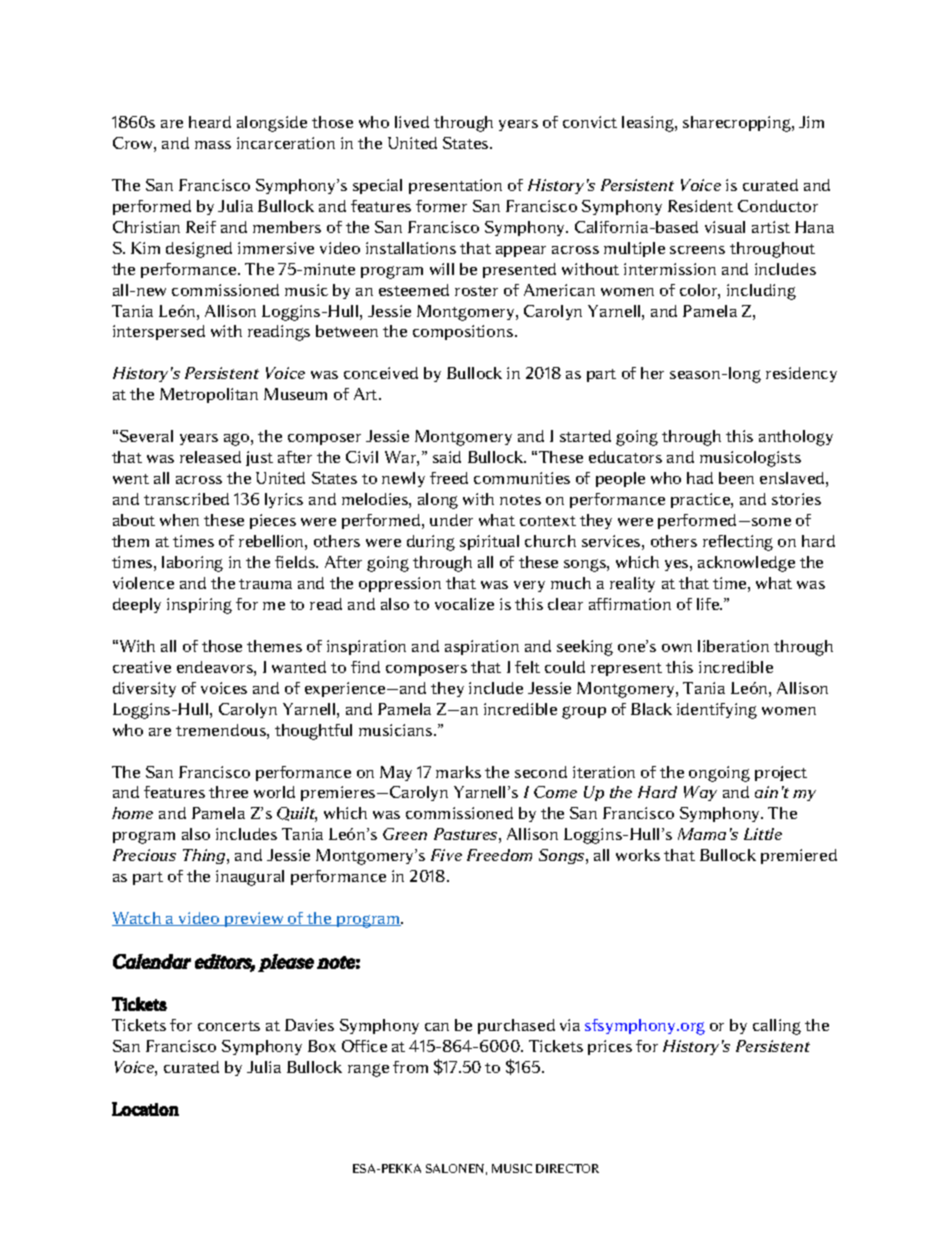 The width and height of the page is (952, 1233). What do you see at coordinates (733, 646) in the page?
I see `liberation` at bounding box center [733, 646].
